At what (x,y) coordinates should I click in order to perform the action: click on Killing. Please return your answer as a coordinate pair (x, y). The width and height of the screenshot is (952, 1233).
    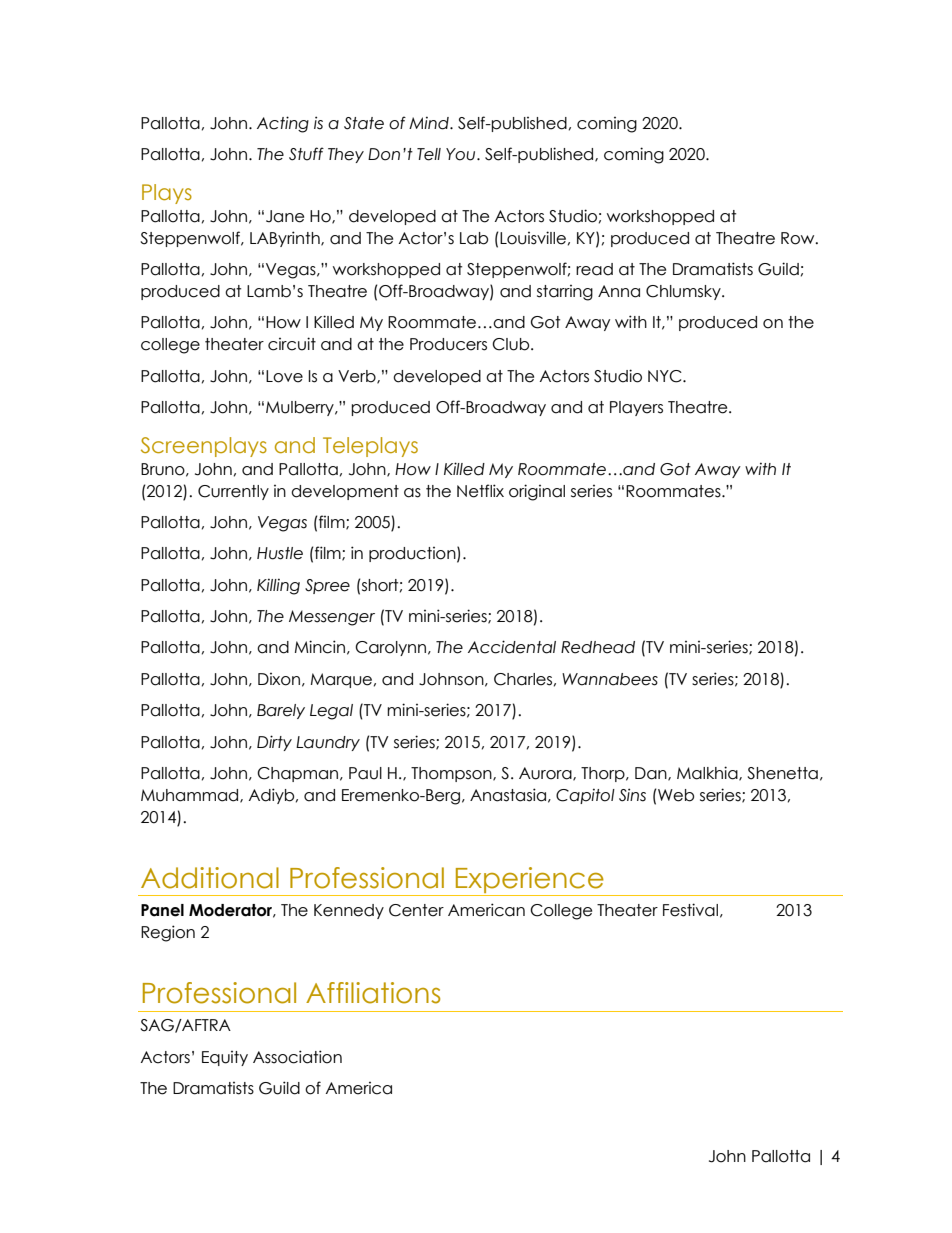
    Looking at the image, I should click on (278, 586).
